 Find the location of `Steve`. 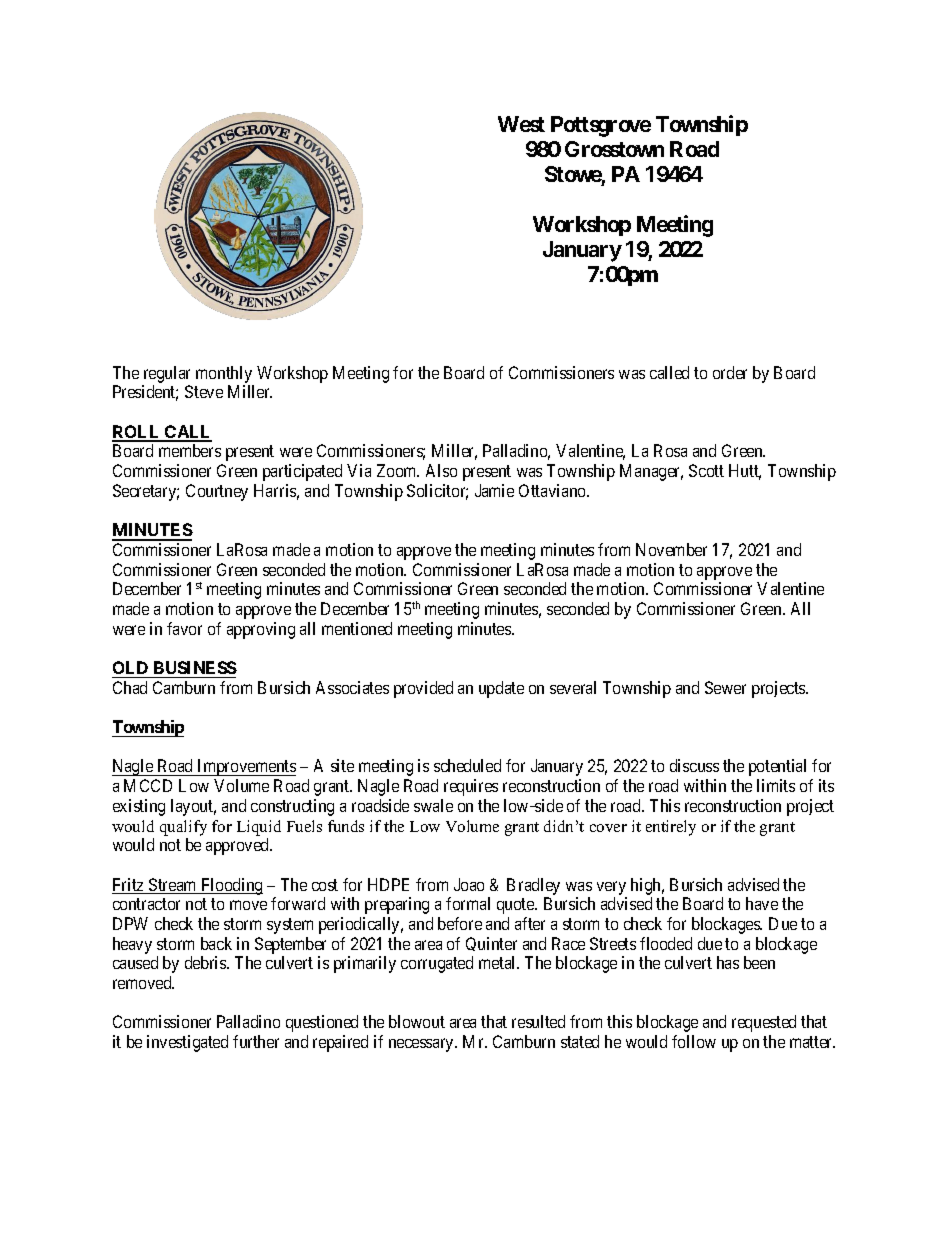

Steve is located at coordinates (204, 391).
